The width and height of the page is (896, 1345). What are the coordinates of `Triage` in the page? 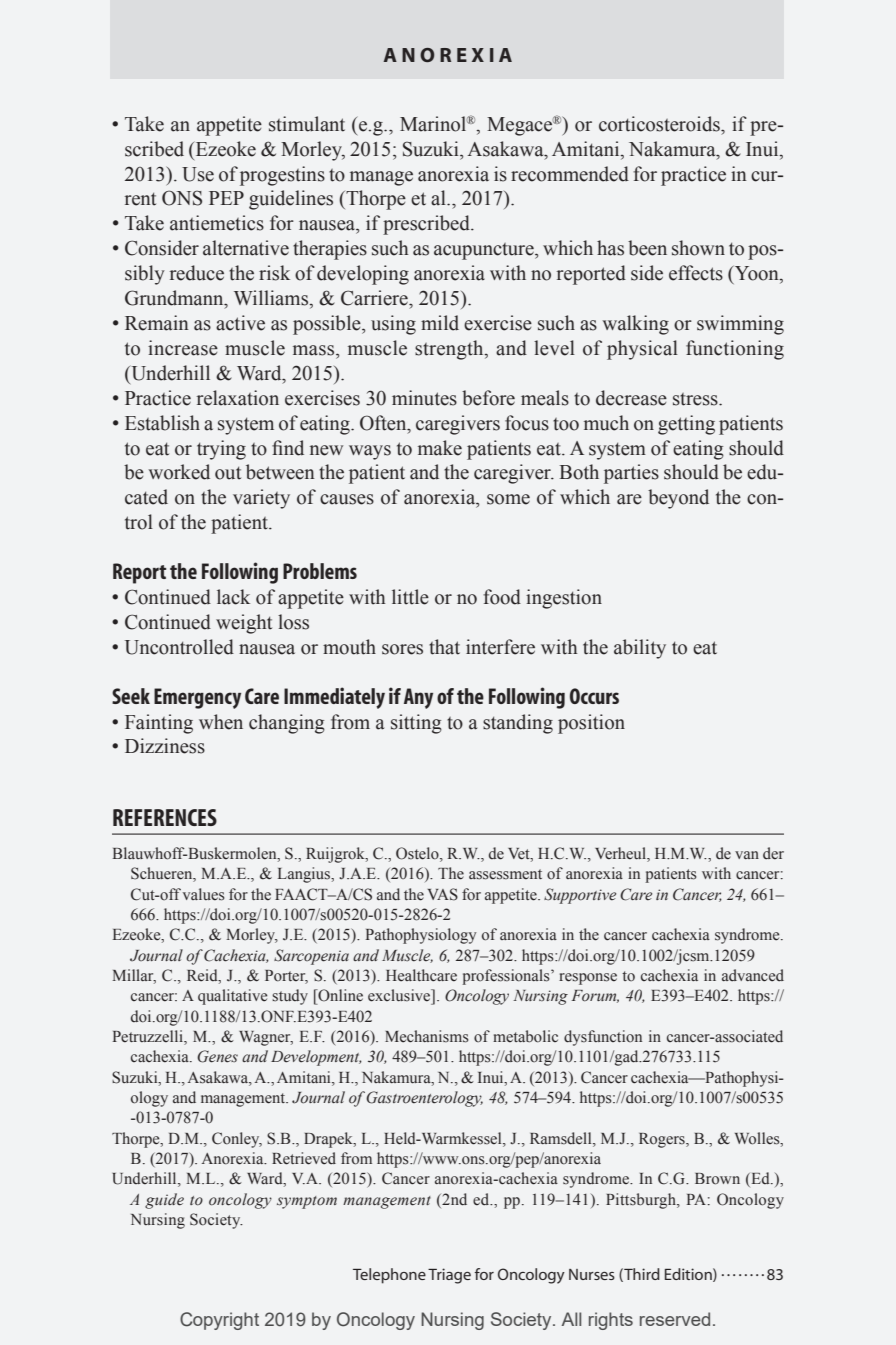 It's located at (449, 1276).
